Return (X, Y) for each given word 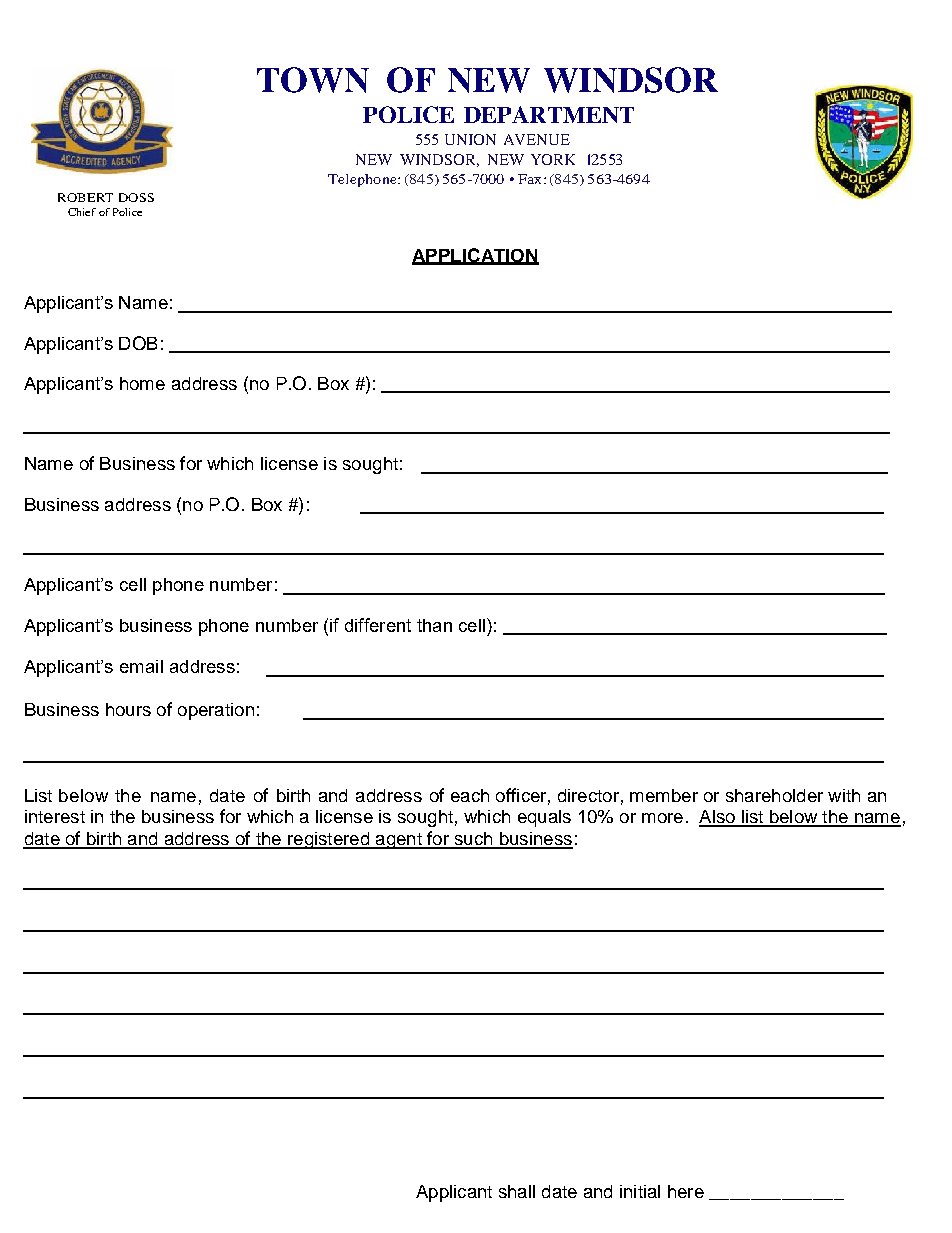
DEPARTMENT (549, 114)
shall (517, 1191)
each (470, 795)
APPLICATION (475, 256)
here (686, 1191)
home (142, 383)
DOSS (136, 197)
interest (55, 816)
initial (640, 1191)
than (434, 625)
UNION (470, 139)
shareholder (774, 795)
